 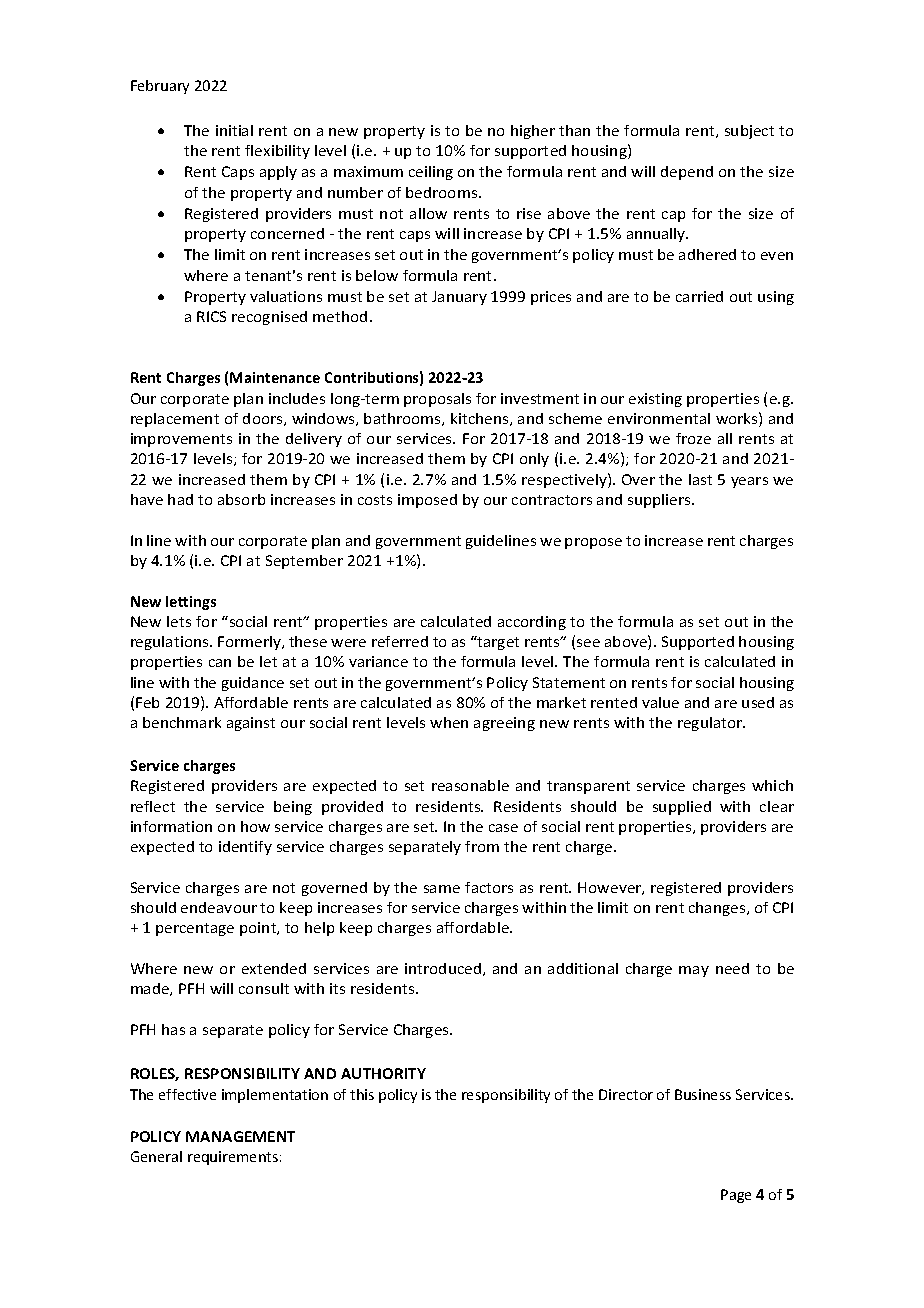 I want to click on subject, so click(x=749, y=132).
